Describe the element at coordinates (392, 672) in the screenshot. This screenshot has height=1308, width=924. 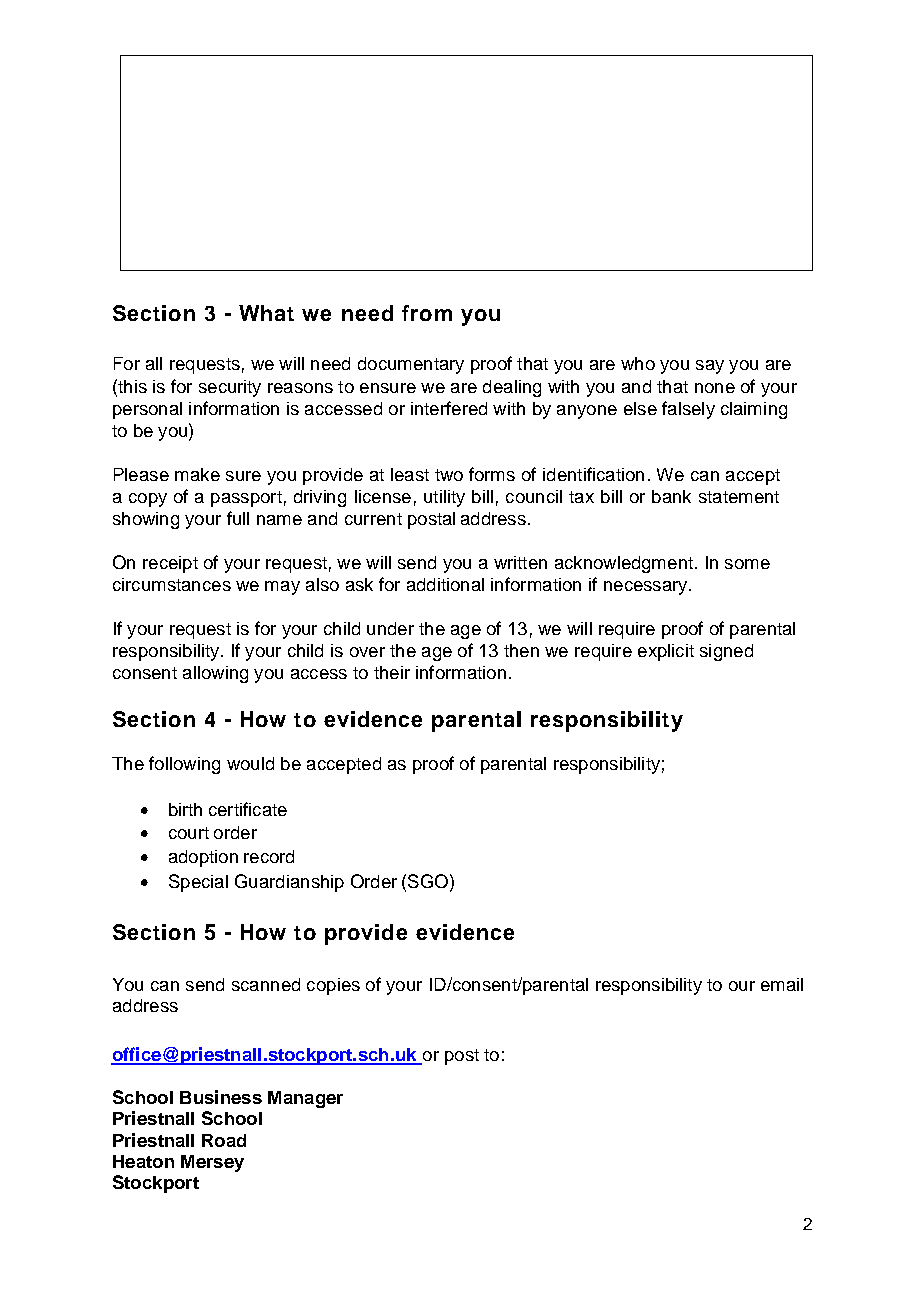
I see `their` at that location.
